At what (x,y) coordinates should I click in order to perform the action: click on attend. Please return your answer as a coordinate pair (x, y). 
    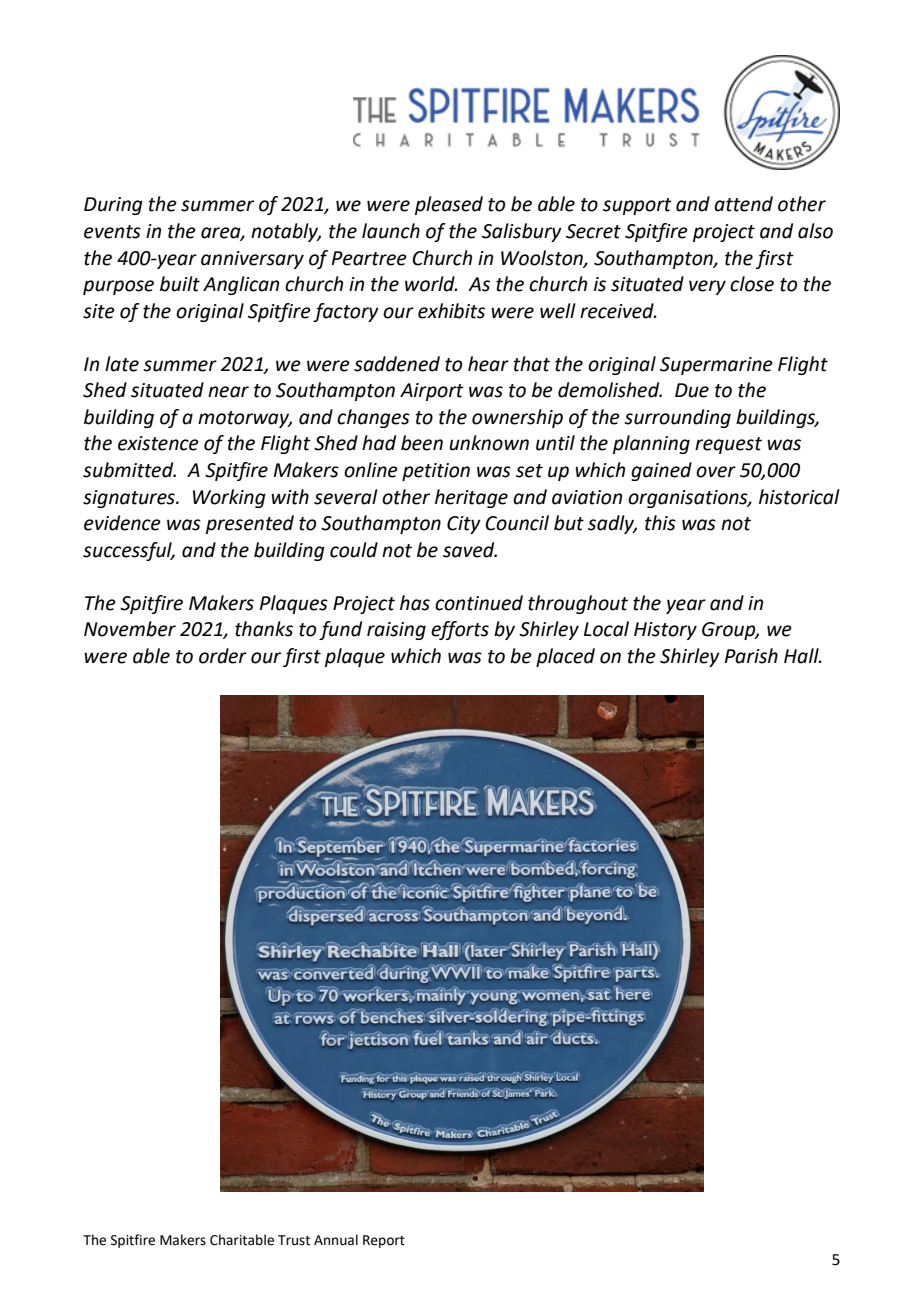
    Looking at the image, I should click on (743, 204).
